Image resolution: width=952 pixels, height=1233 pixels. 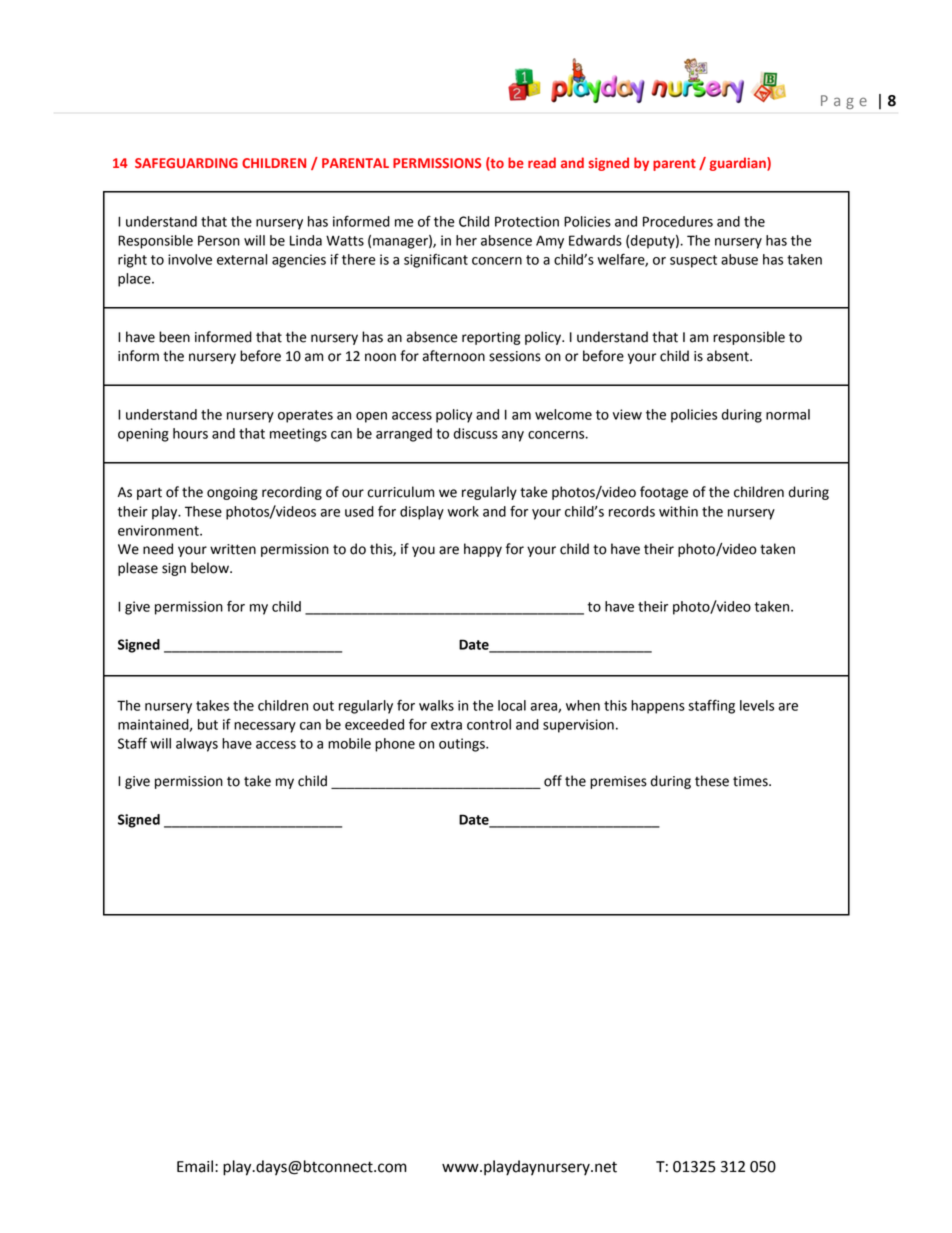 I want to click on absent, so click(x=729, y=356).
